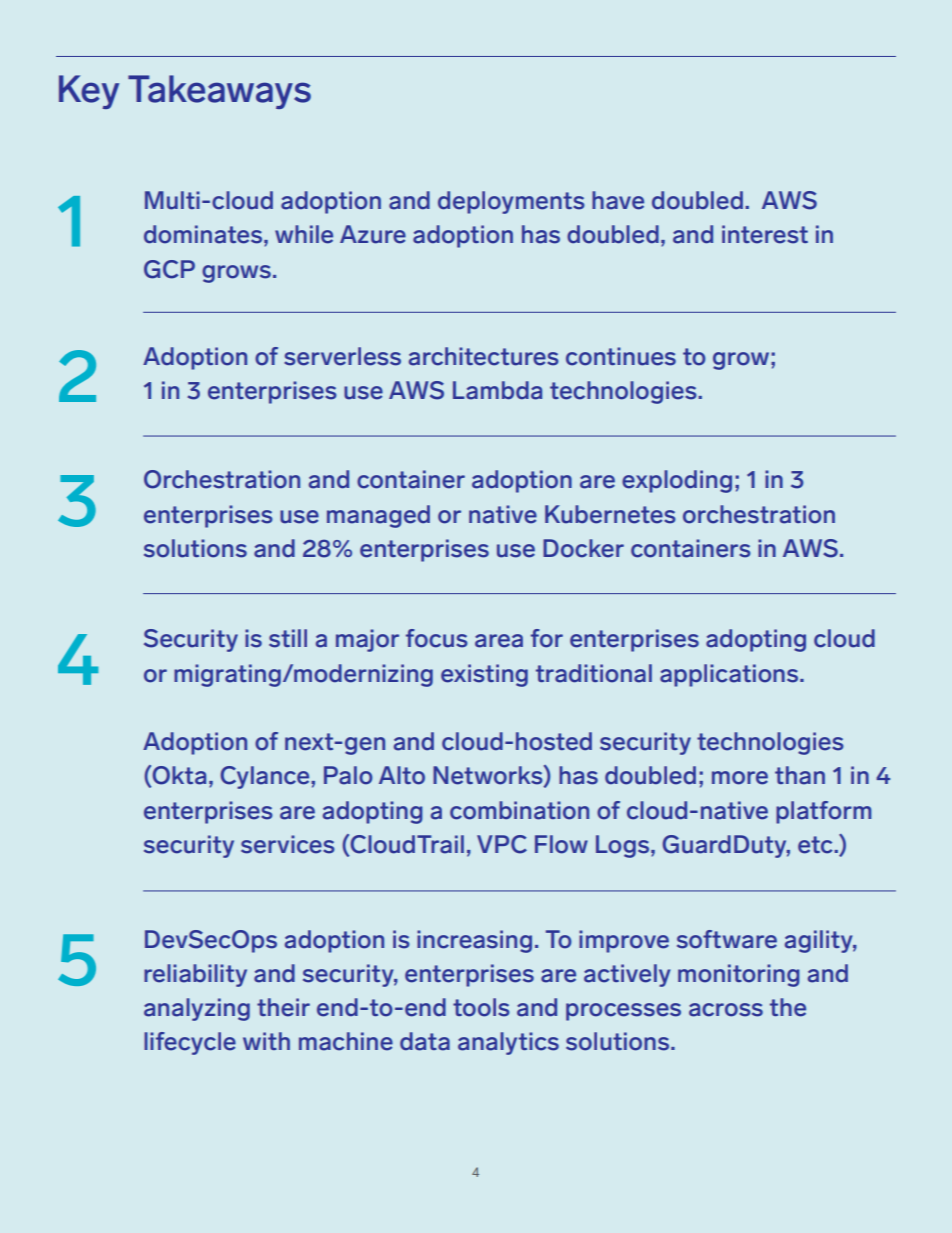  Describe the element at coordinates (342, 356) in the image. I see `serverless` at that location.
